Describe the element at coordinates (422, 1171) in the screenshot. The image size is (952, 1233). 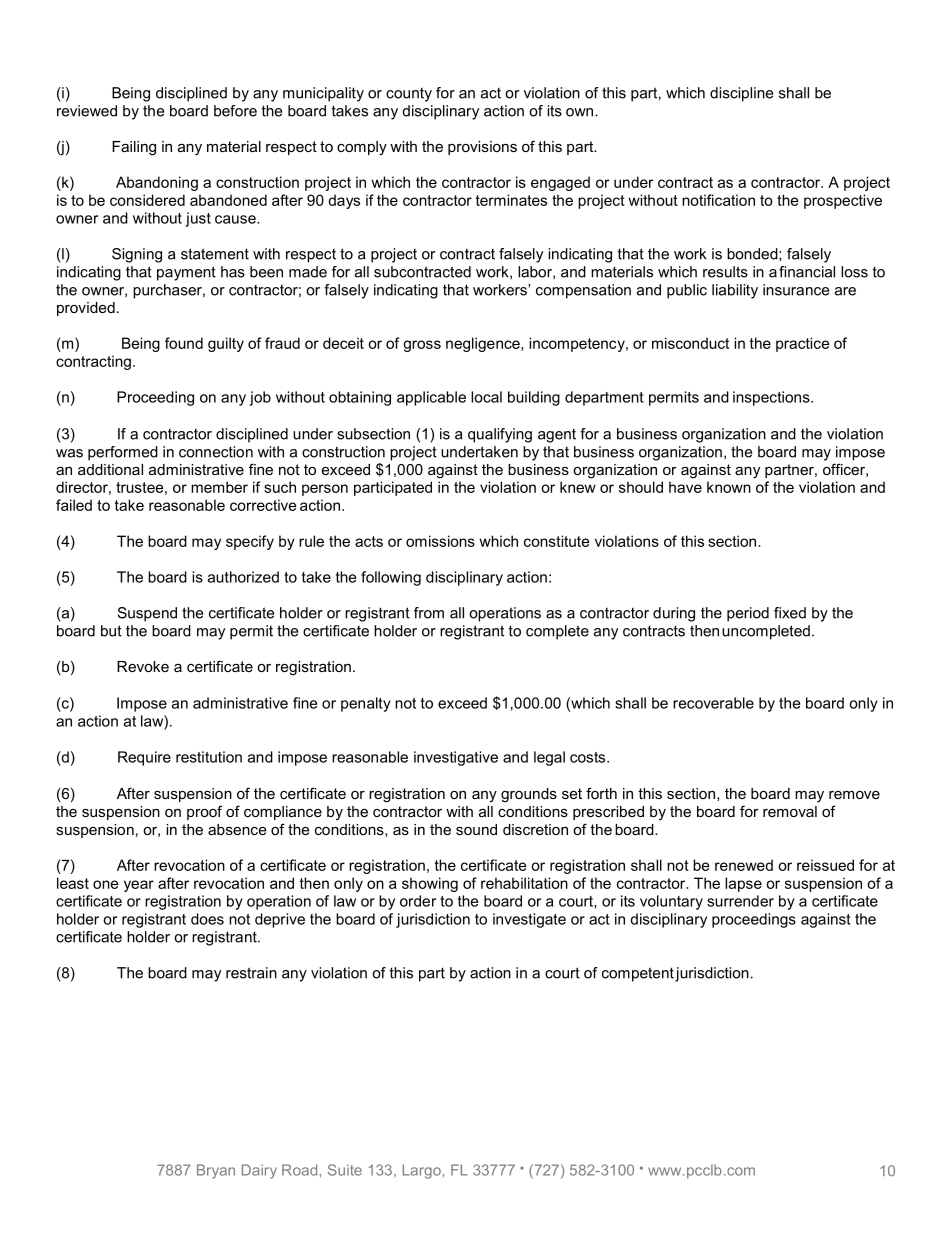
I see `Largo` at that location.
